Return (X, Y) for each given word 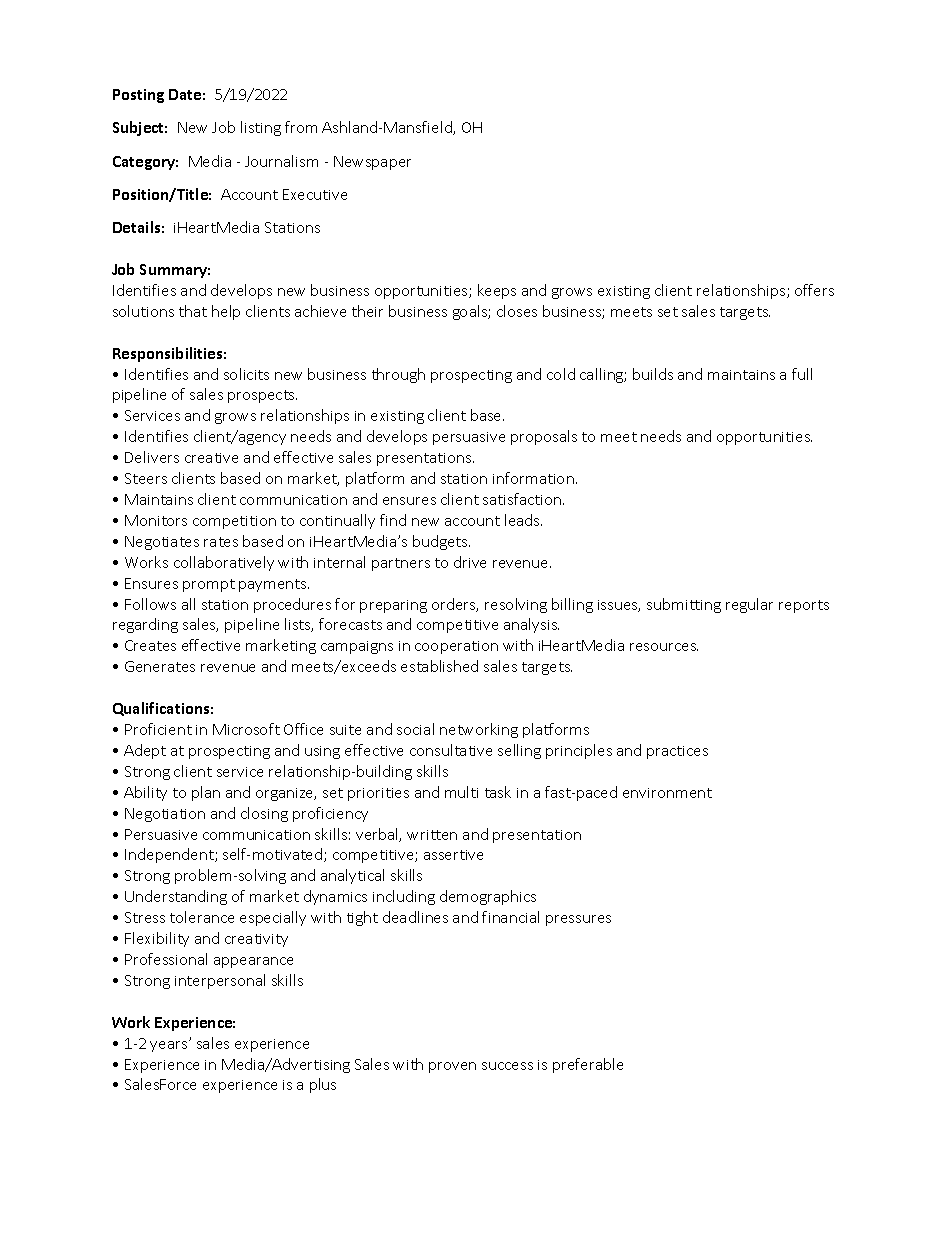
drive (470, 562)
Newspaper (372, 163)
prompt (209, 585)
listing (261, 128)
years (170, 1046)
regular (749, 605)
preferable (588, 1065)
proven (452, 1067)
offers (814, 290)
